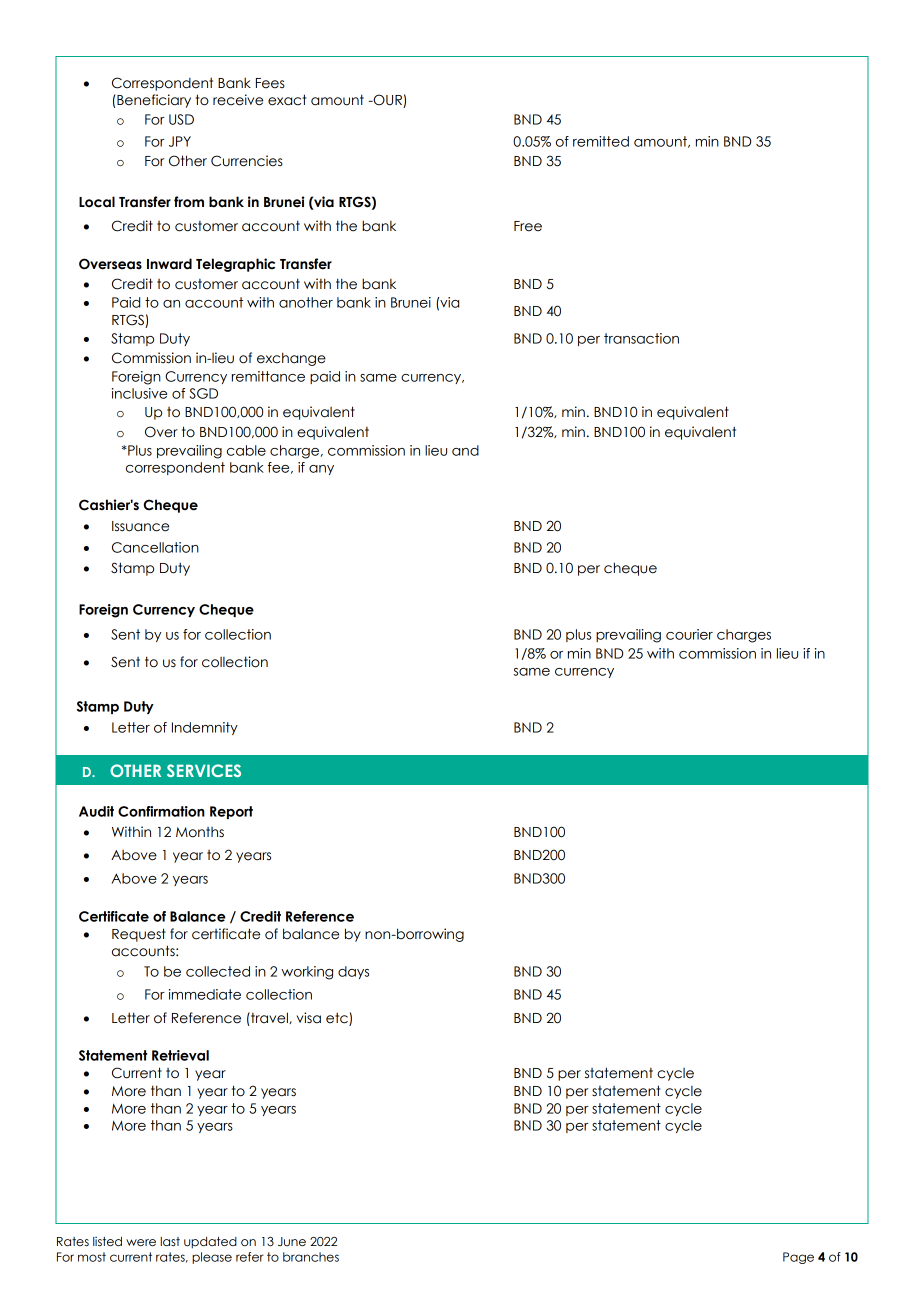 The height and width of the screenshot is (1308, 924). What do you see at coordinates (353, 972) in the screenshot?
I see `days` at bounding box center [353, 972].
